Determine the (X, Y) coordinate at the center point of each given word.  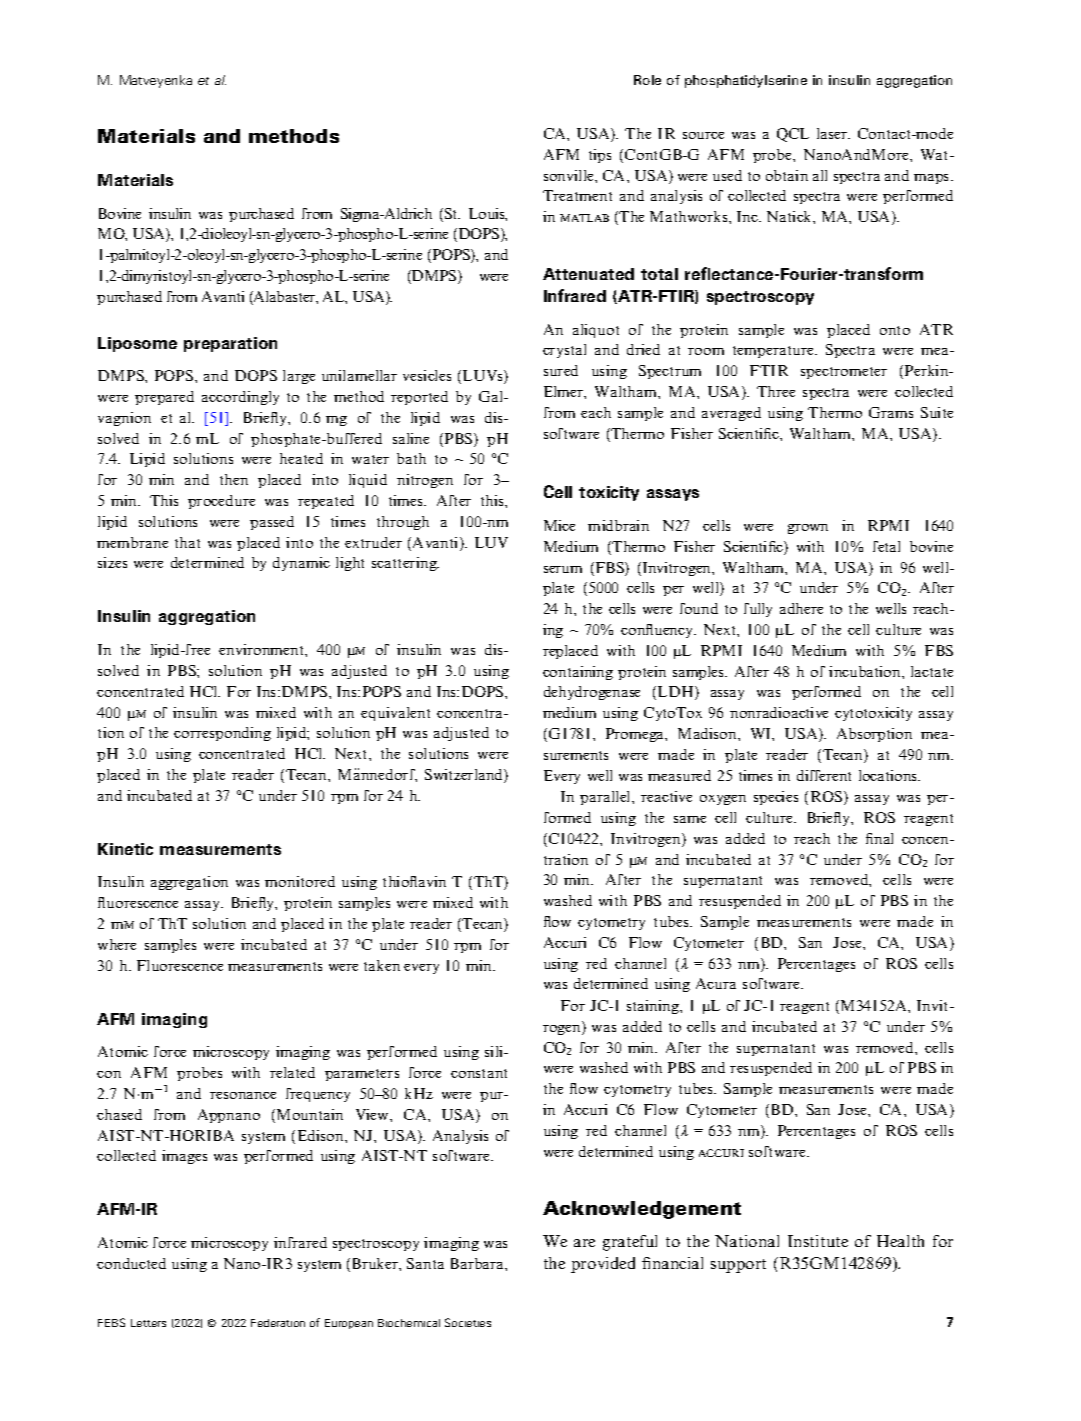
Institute (818, 1241)
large (299, 377)
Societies (468, 1322)
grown (808, 529)
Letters (148, 1323)
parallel (606, 798)
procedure (221, 502)
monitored (300, 881)
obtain (787, 175)
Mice (559, 525)
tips (600, 156)
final (879, 838)
